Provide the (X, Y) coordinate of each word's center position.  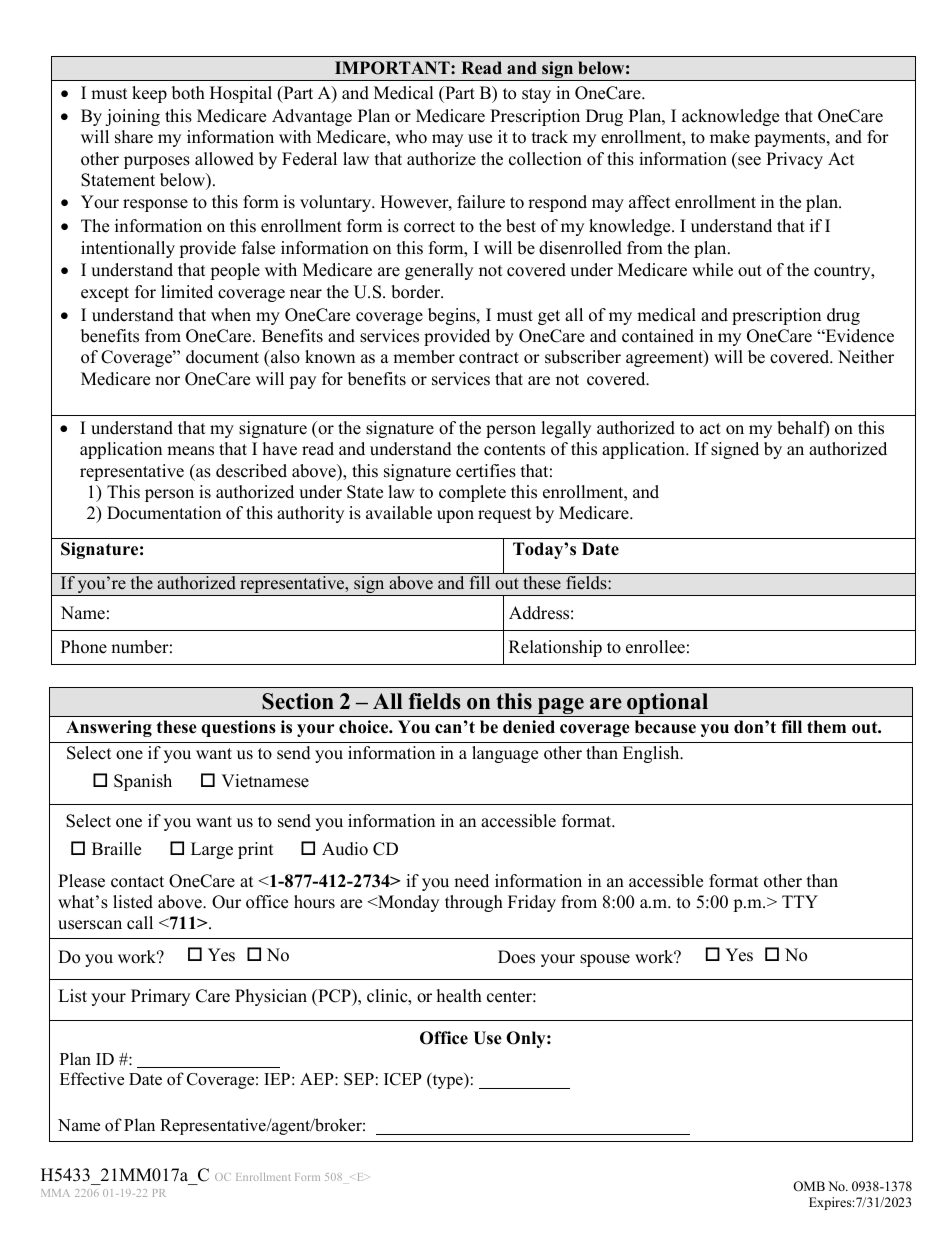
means (190, 451)
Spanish (143, 782)
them (826, 727)
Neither (866, 357)
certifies (486, 471)
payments (791, 139)
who (411, 137)
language (505, 754)
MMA (55, 1193)
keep (149, 94)
